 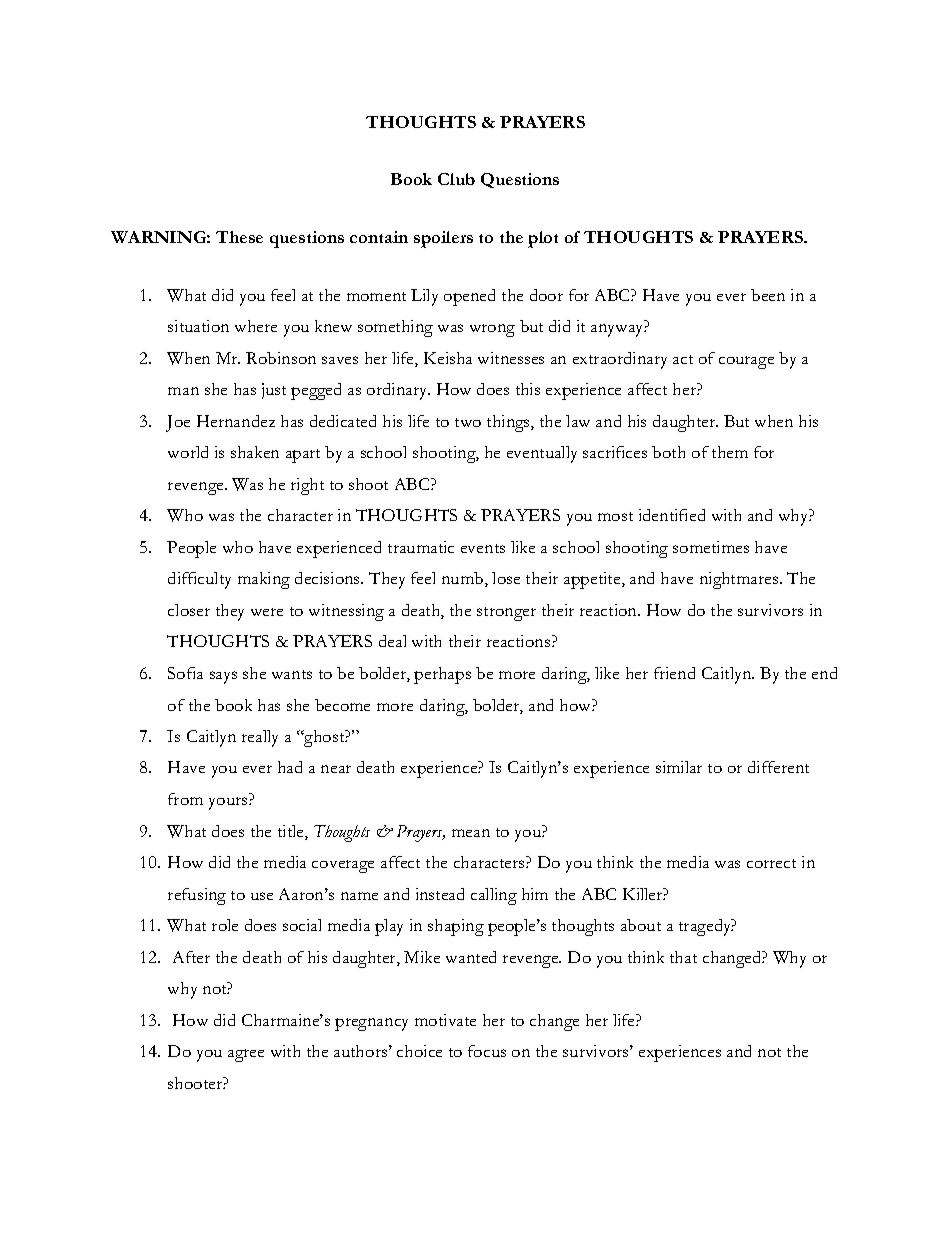 What do you see at coordinates (740, 580) in the page?
I see `nightmares` at bounding box center [740, 580].
